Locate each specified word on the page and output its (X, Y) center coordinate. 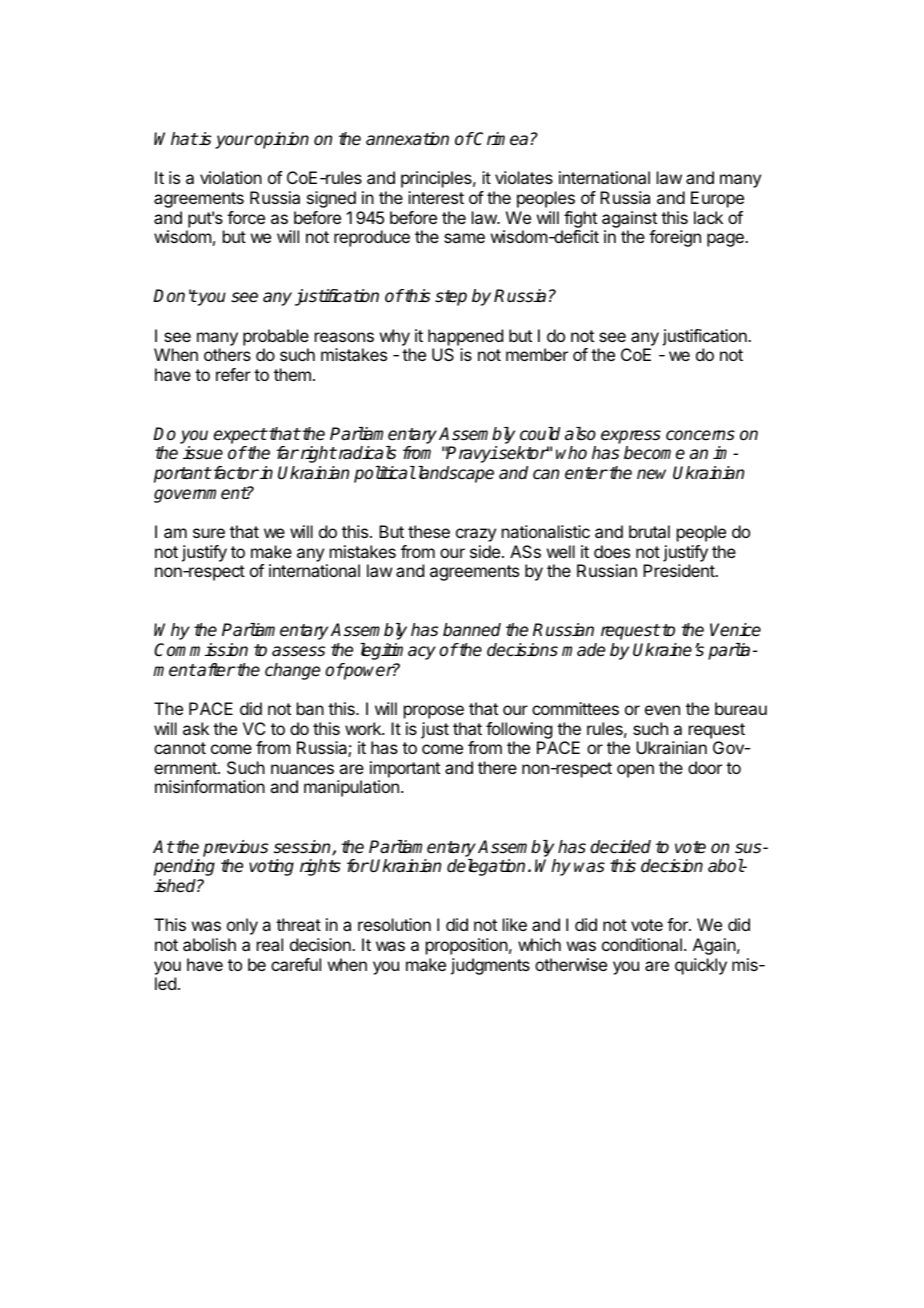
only (242, 926)
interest (436, 197)
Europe (717, 199)
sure (209, 533)
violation (231, 177)
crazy (476, 535)
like (515, 924)
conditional (642, 944)
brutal (649, 531)
